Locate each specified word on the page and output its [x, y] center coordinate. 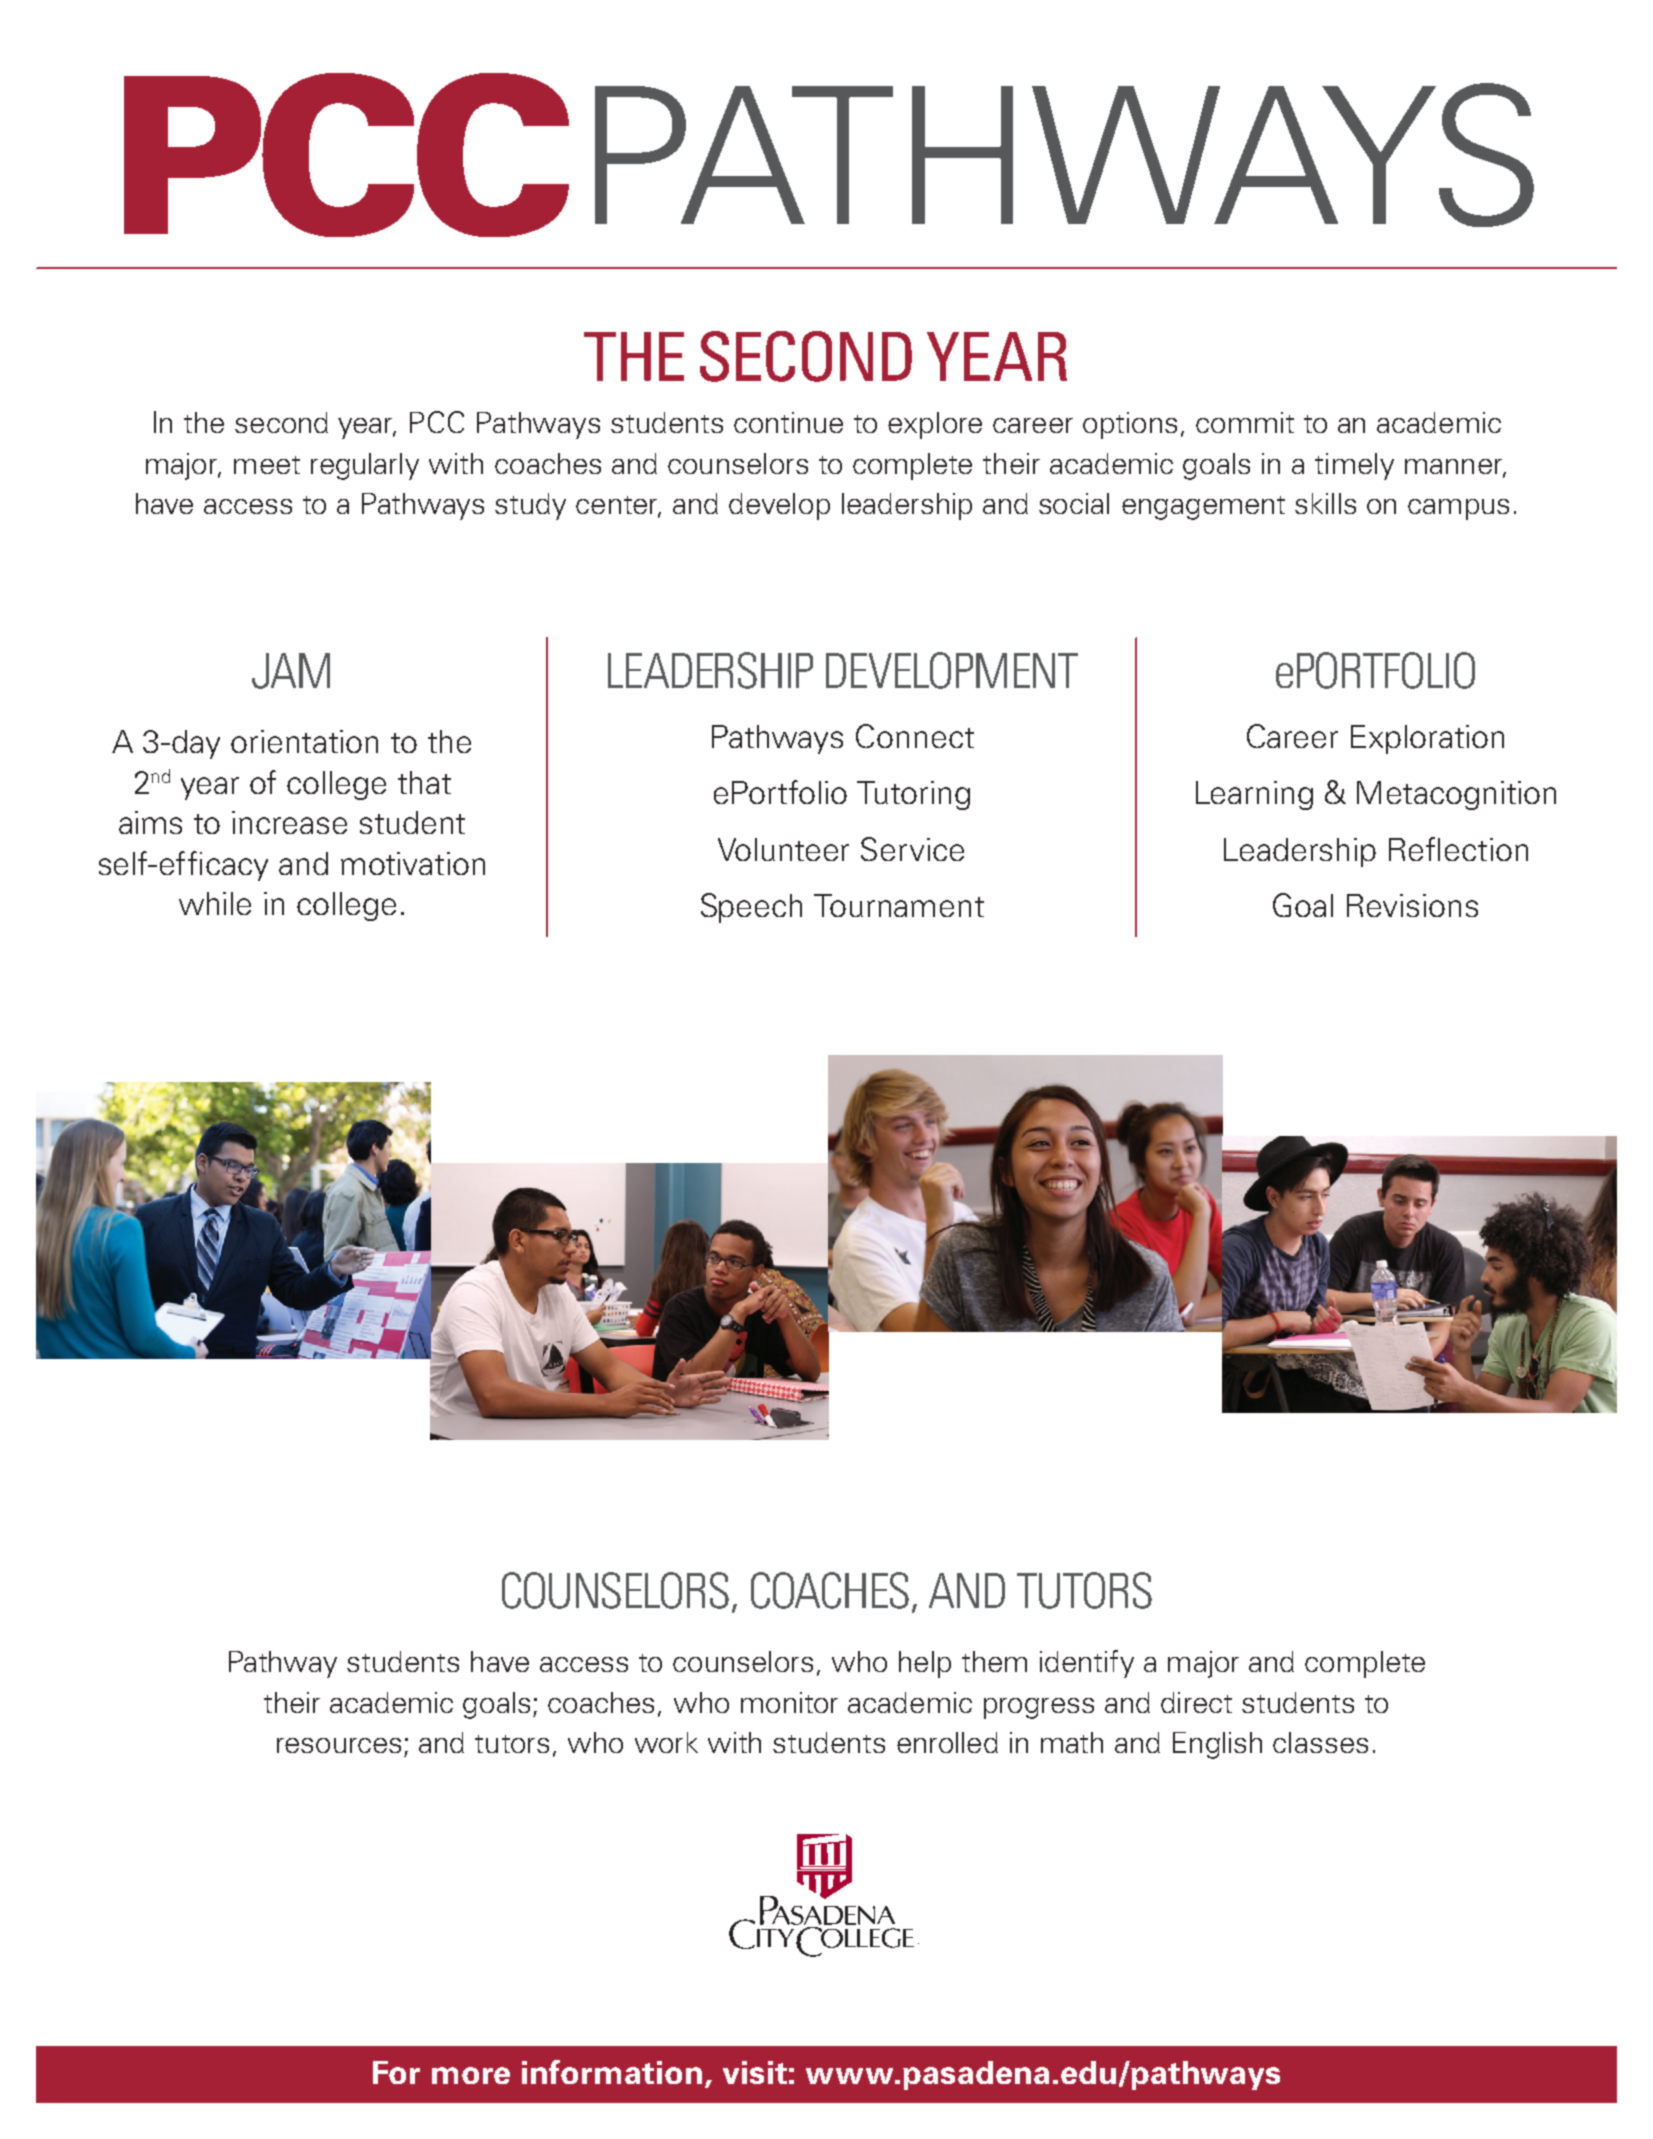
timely [1354, 466]
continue [788, 422]
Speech [751, 908]
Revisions [1412, 905]
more [471, 2075]
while [215, 903]
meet [267, 465]
